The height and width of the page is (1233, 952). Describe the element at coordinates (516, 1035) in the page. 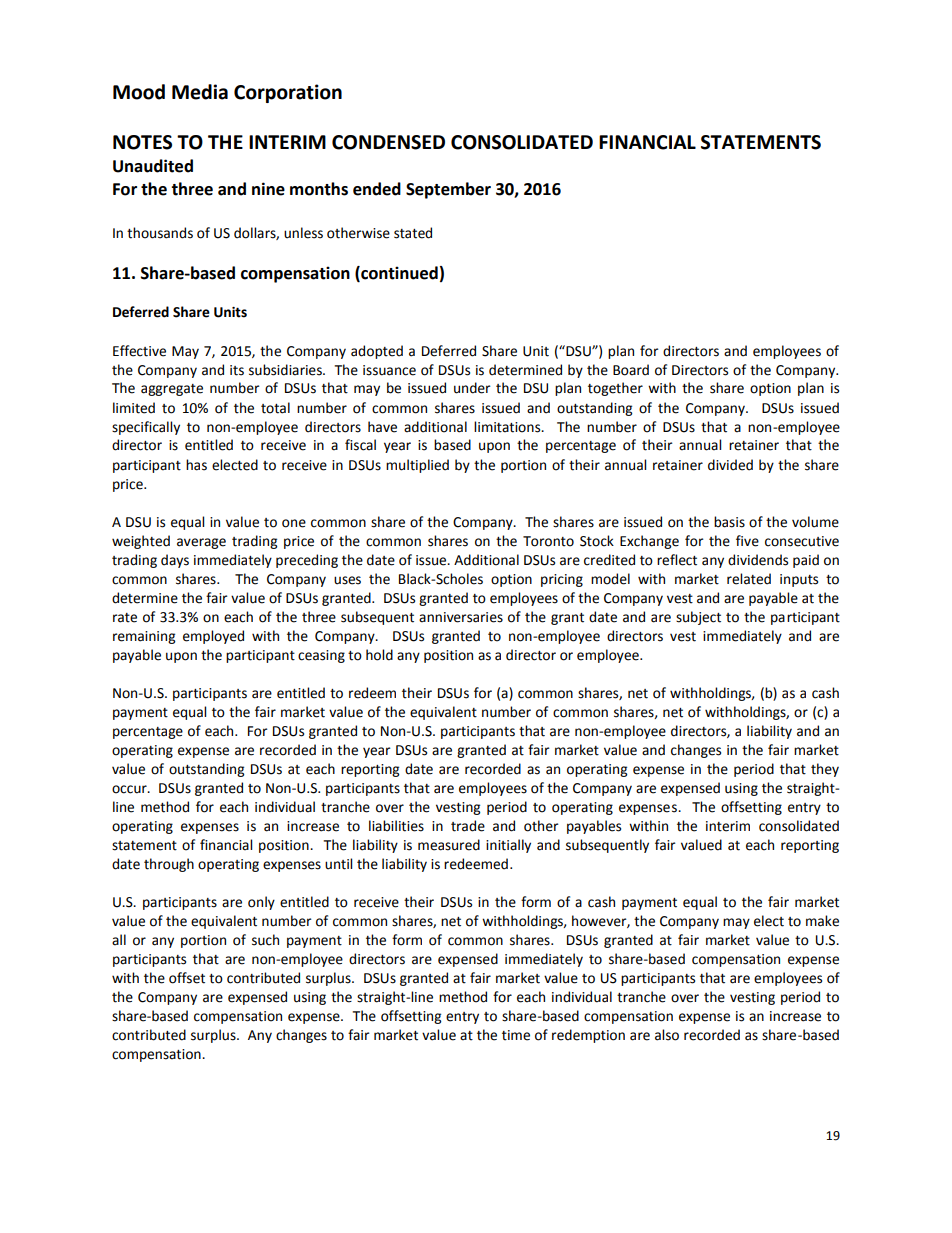

I see `time` at that location.
